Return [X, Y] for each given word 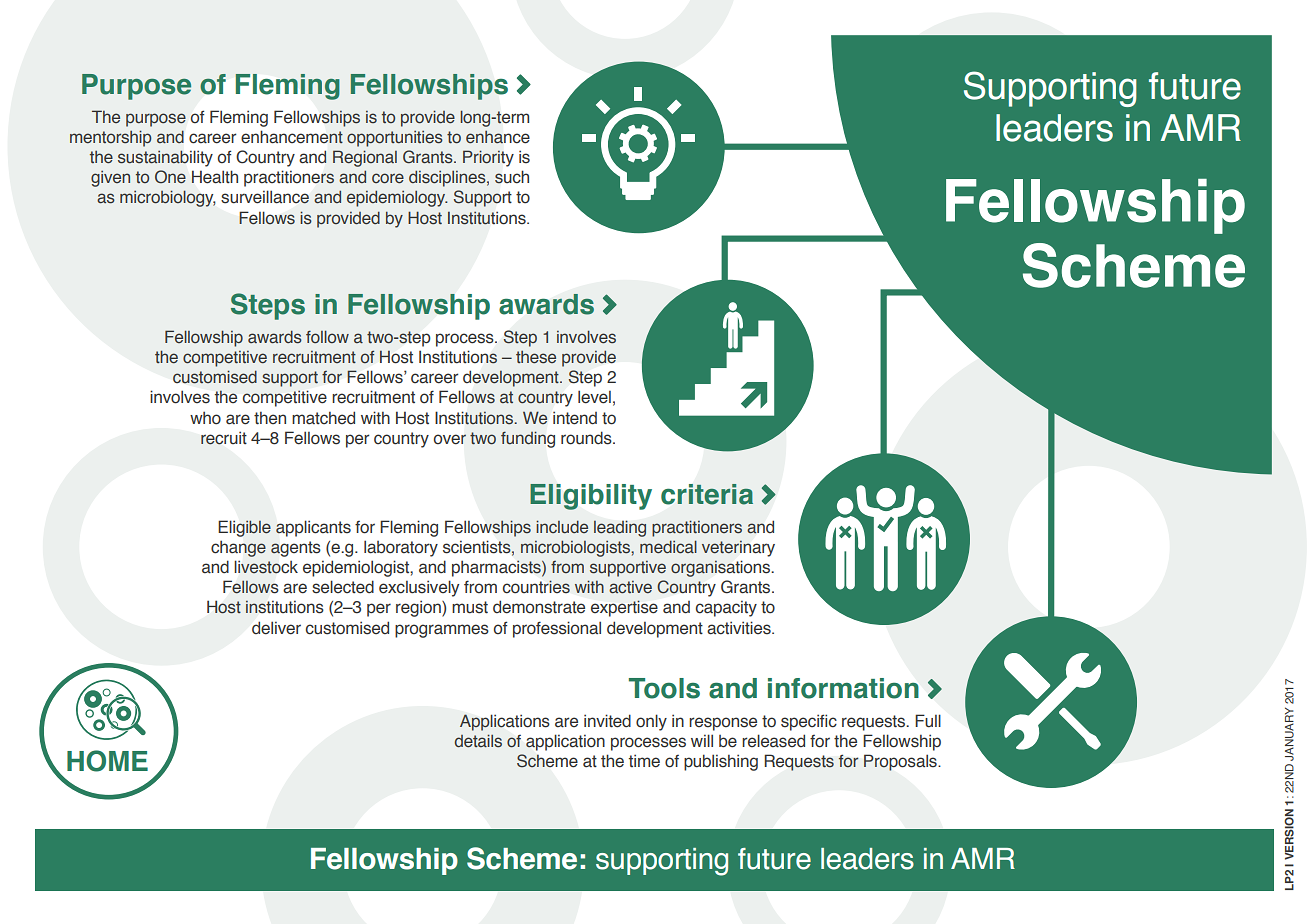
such [512, 177]
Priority [488, 158]
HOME [107, 761]
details [478, 741]
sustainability [165, 158]
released [773, 741]
